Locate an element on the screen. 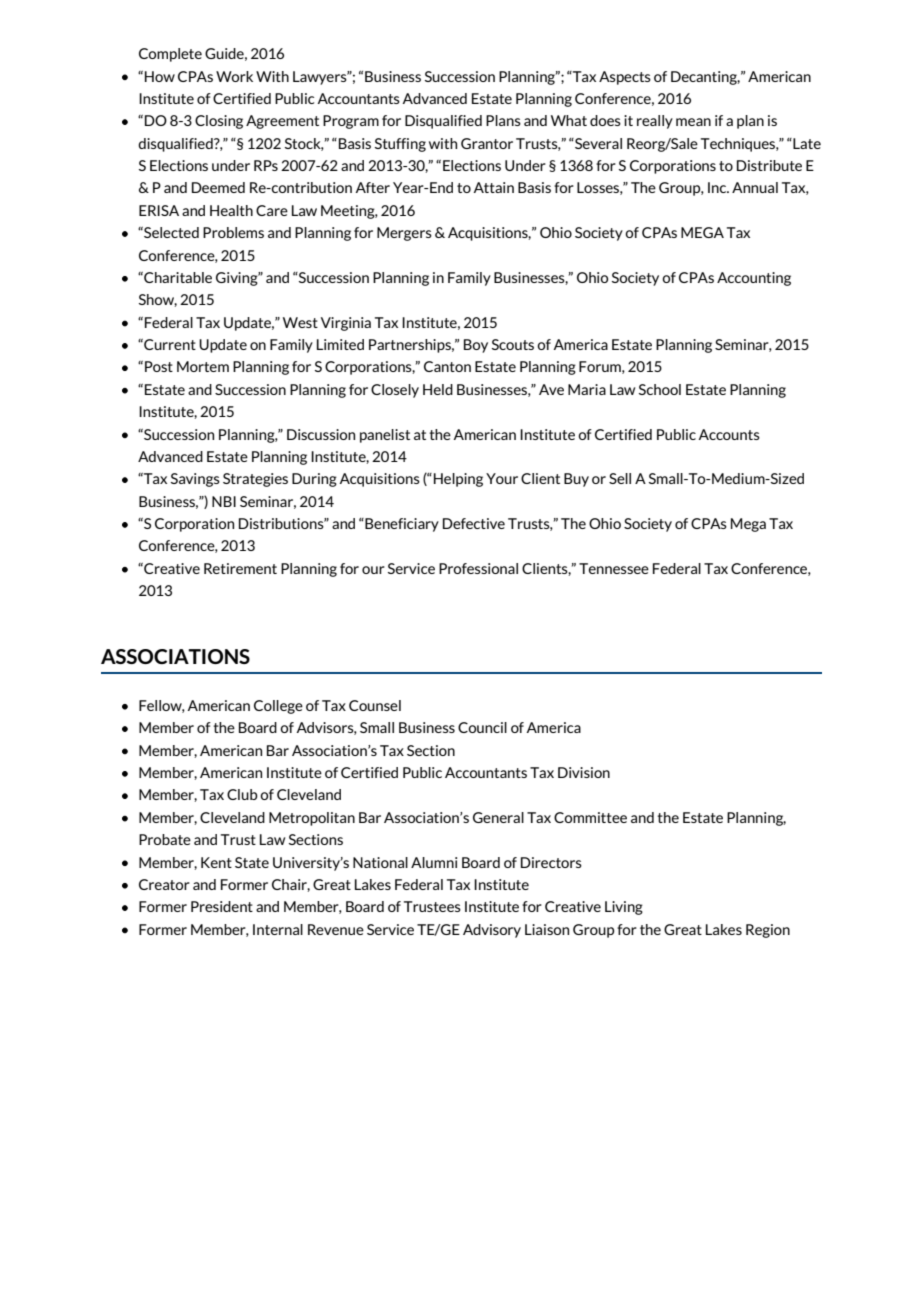 The height and width of the screenshot is (1308, 924). President is located at coordinates (222, 906).
